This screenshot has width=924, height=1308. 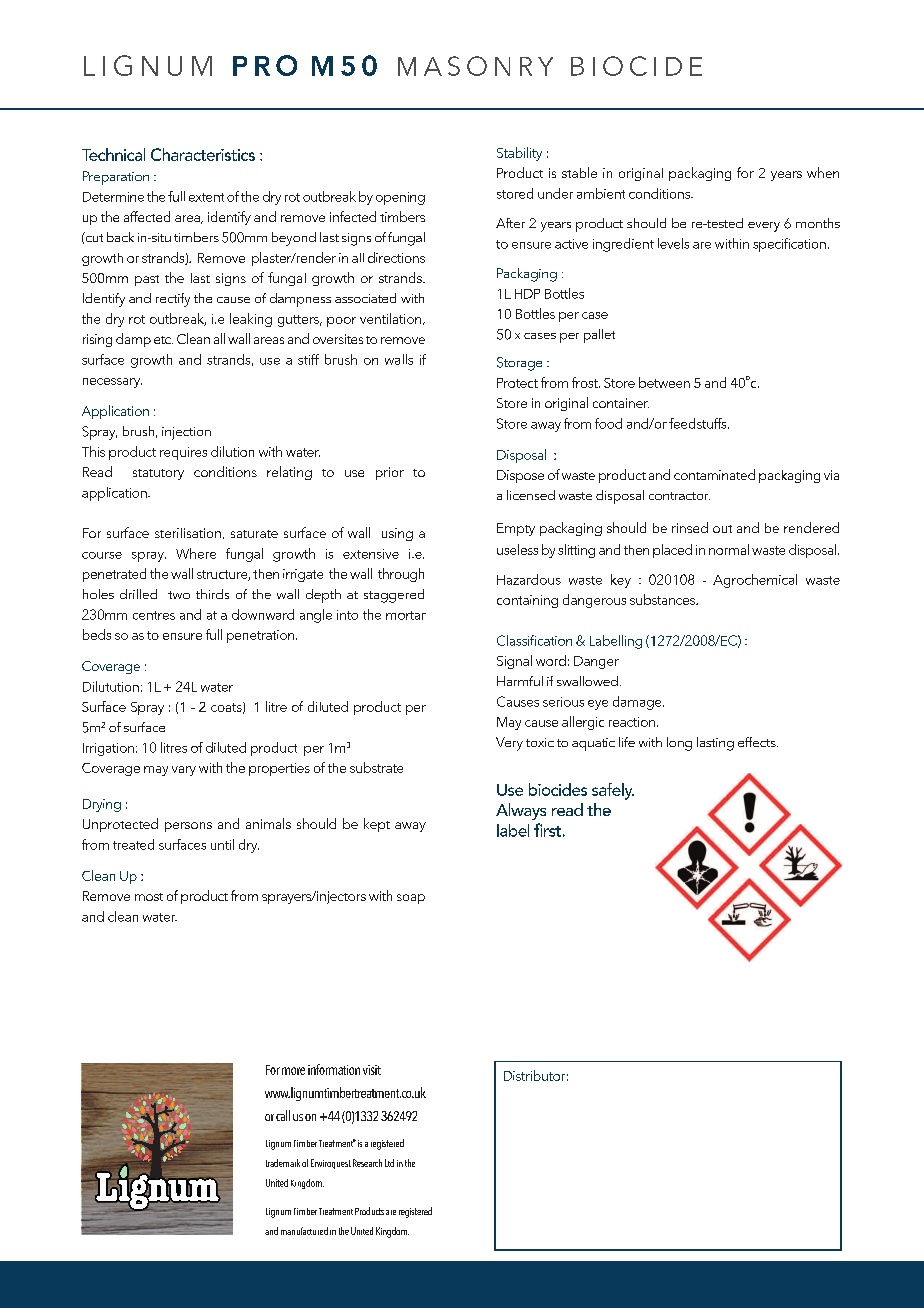 What do you see at coordinates (758, 742) in the screenshot?
I see `effects` at bounding box center [758, 742].
